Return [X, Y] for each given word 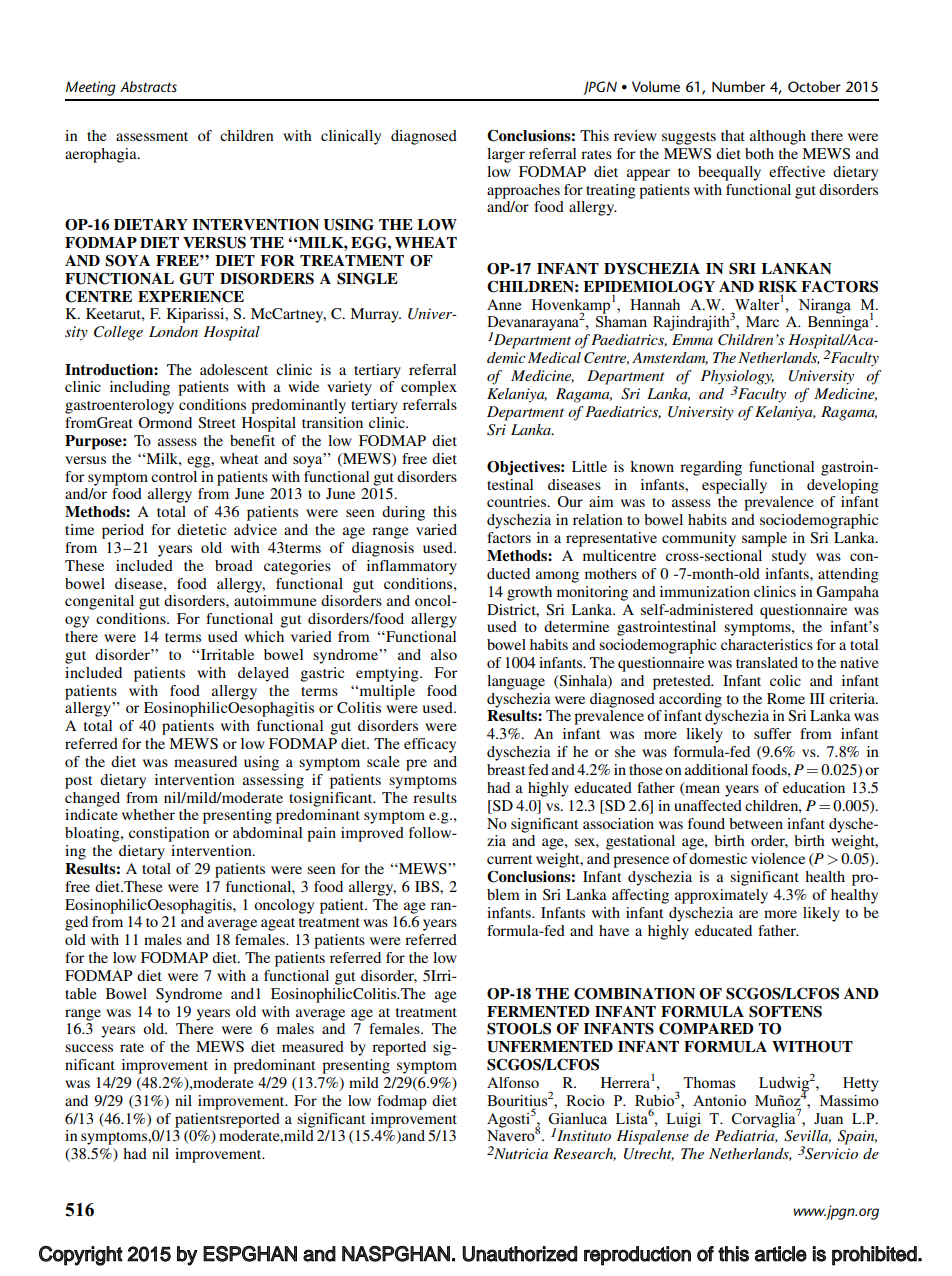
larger [506, 155]
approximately [721, 896]
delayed [263, 674]
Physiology [737, 378]
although [778, 137]
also [444, 654]
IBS [428, 887]
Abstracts [148, 86]
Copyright [81, 1256]
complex [429, 388]
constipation [169, 834]
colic [785, 680]
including [140, 388]
